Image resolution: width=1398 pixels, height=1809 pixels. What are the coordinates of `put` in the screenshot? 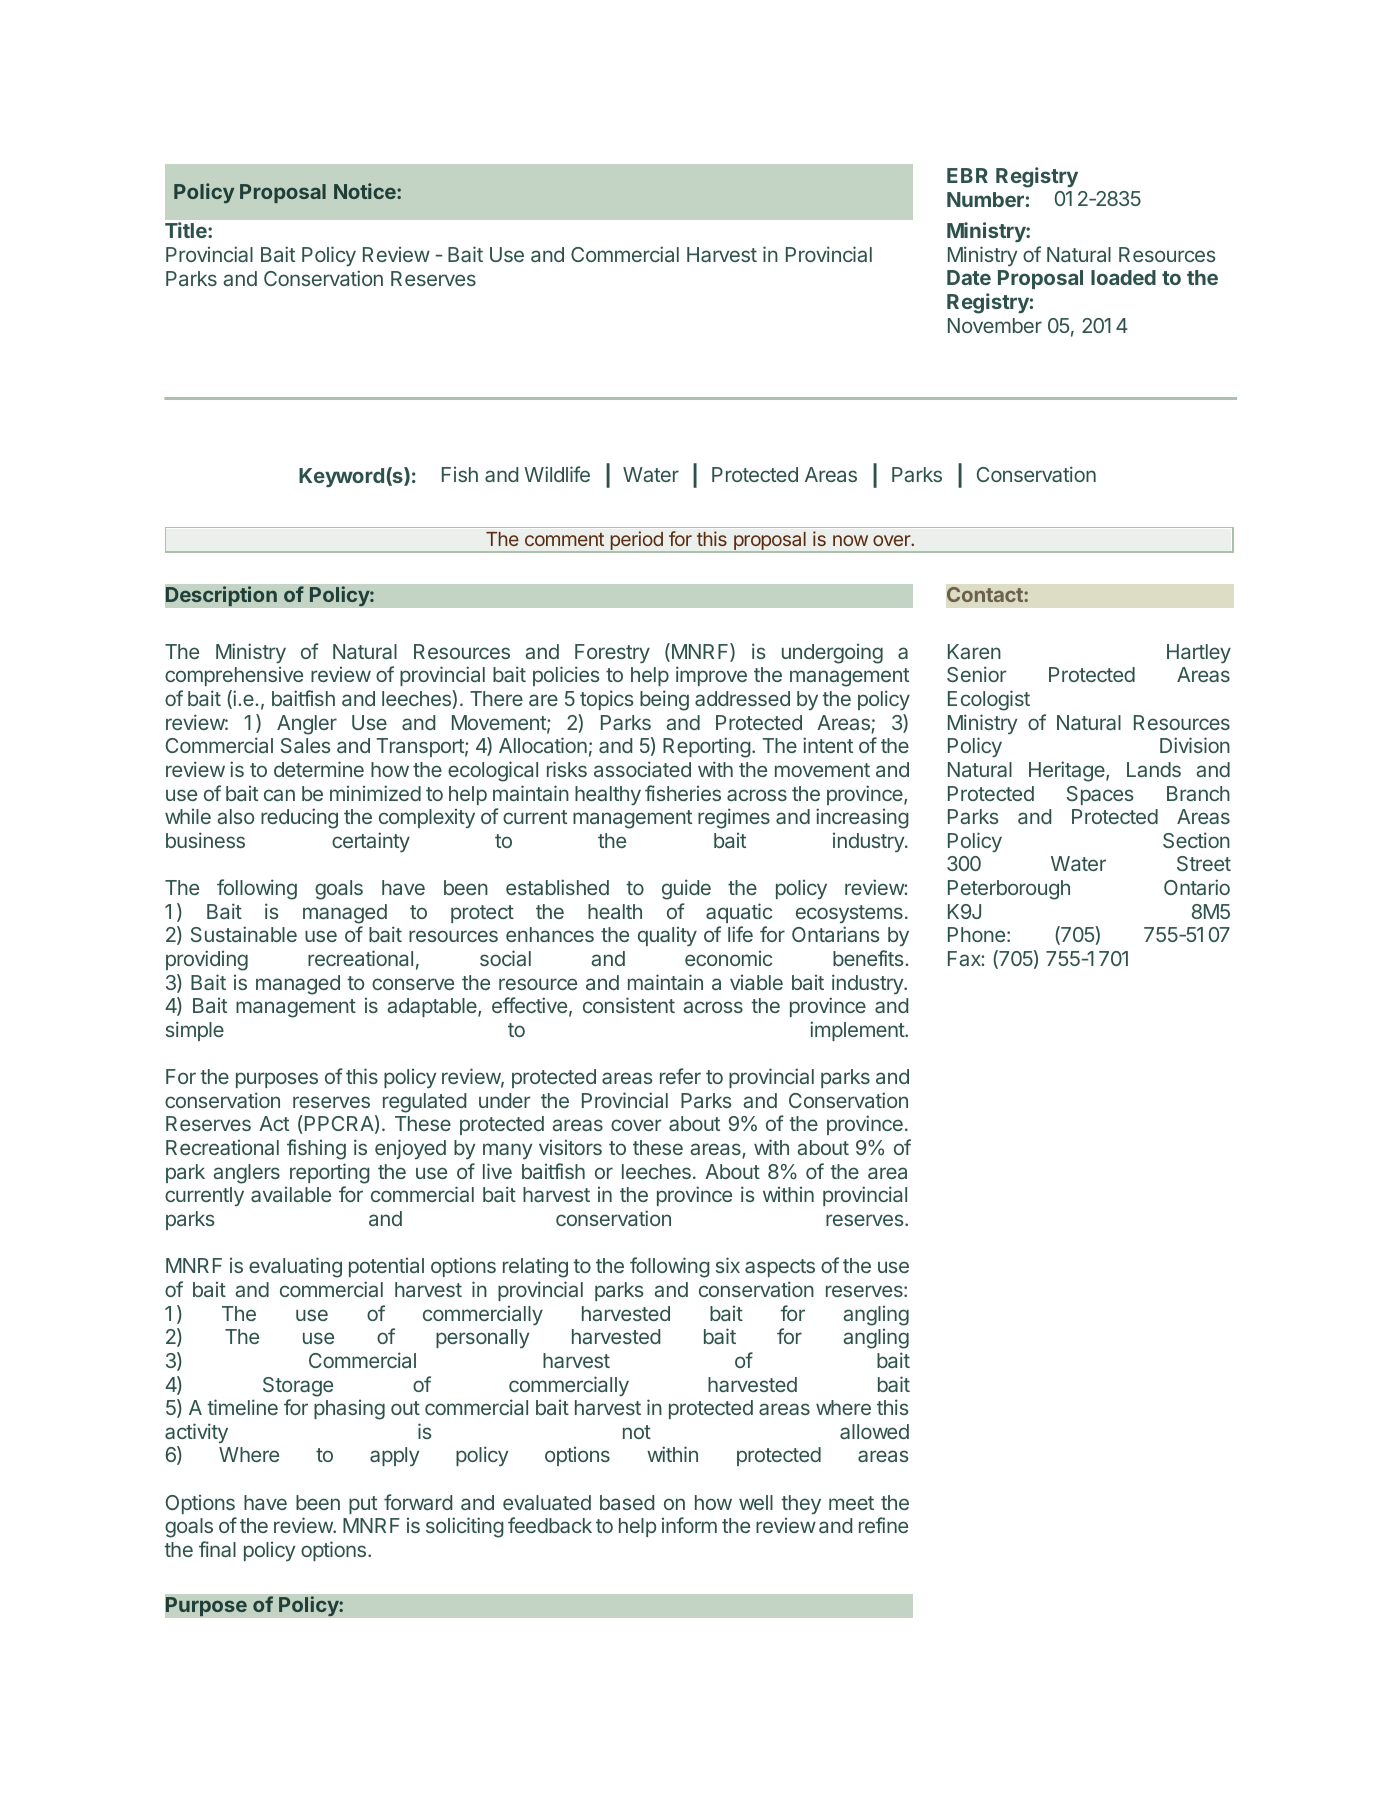 It's located at (363, 1505).
